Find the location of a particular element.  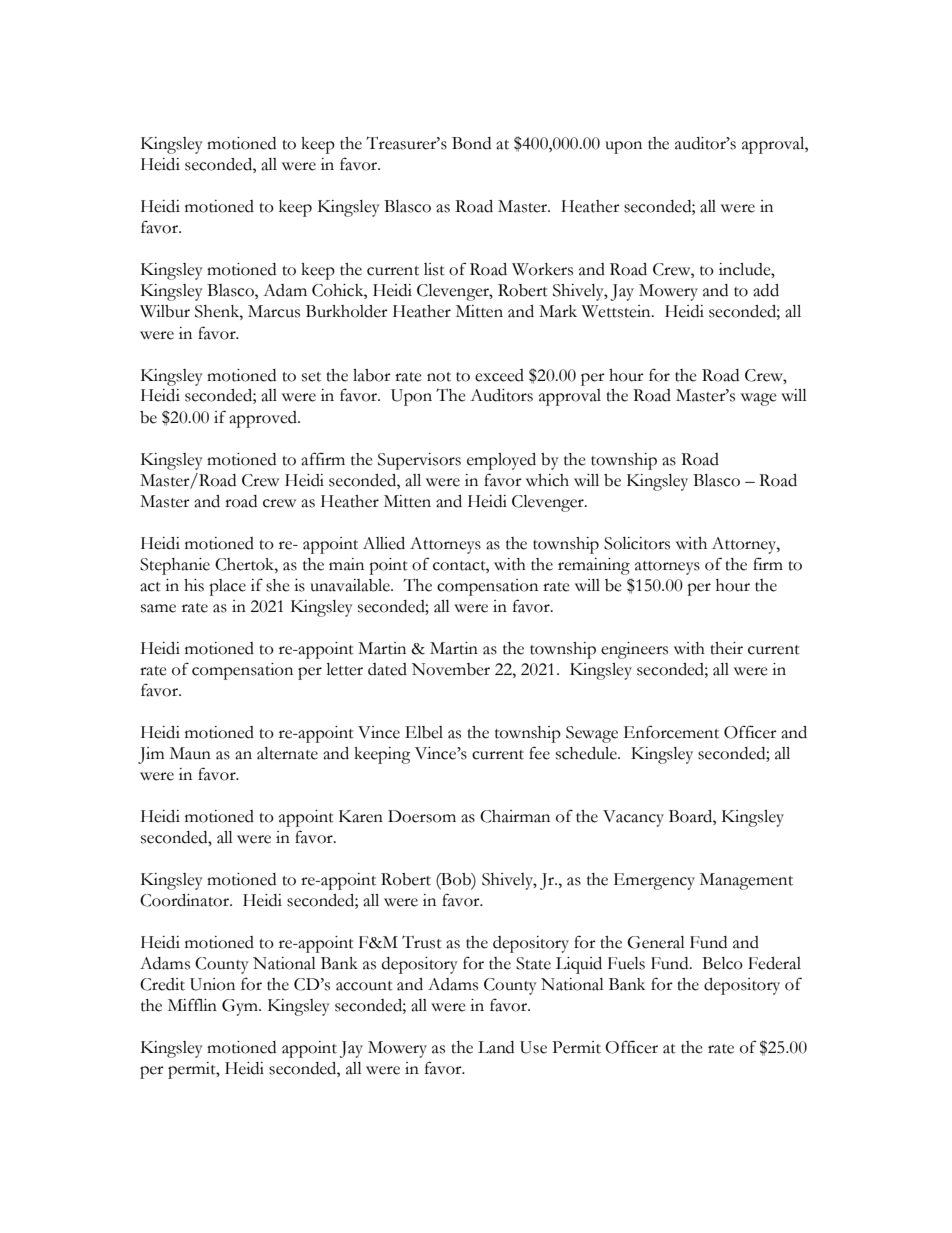

November is located at coordinates (451, 669).
